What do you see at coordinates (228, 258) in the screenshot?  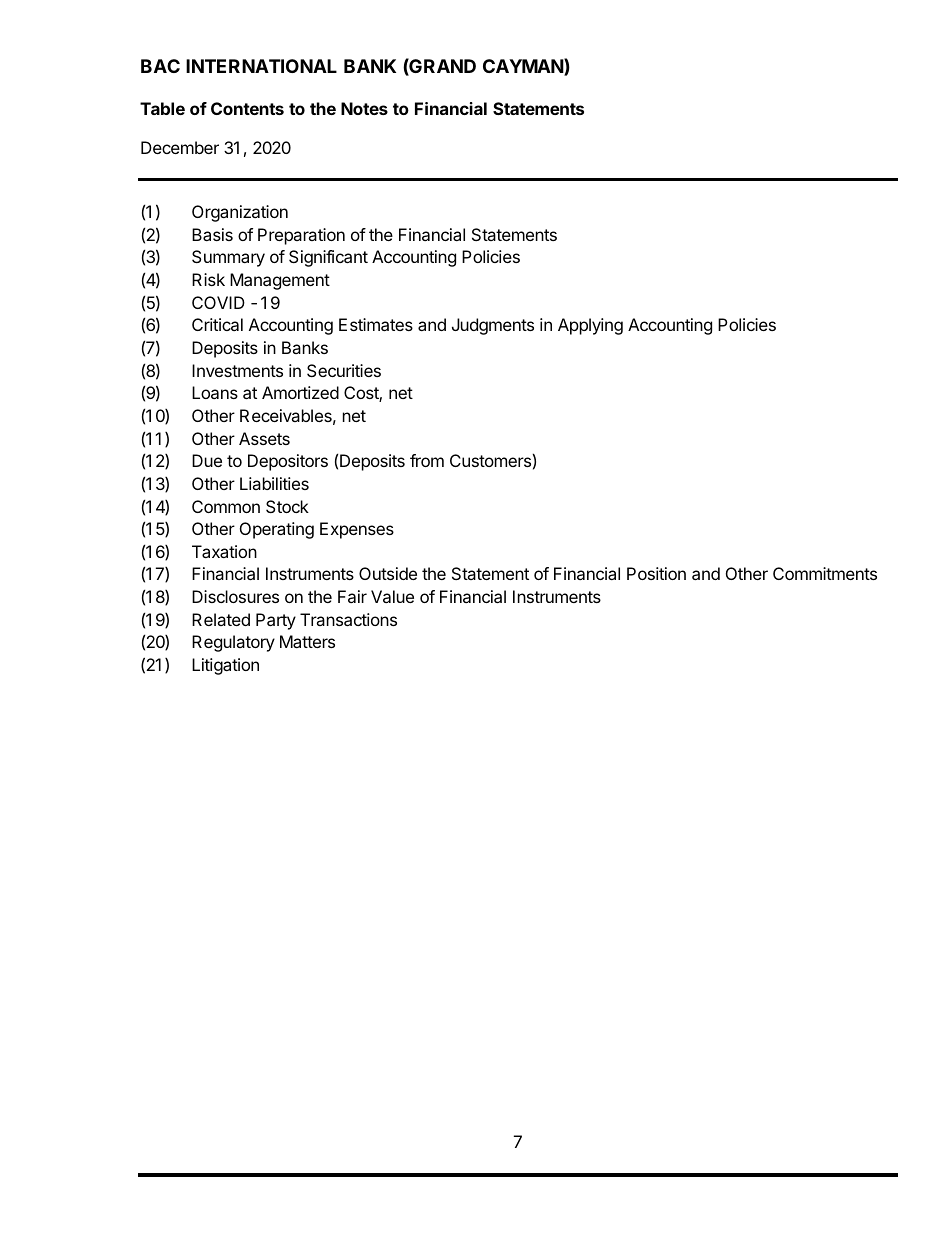 I see `Summary` at bounding box center [228, 258].
